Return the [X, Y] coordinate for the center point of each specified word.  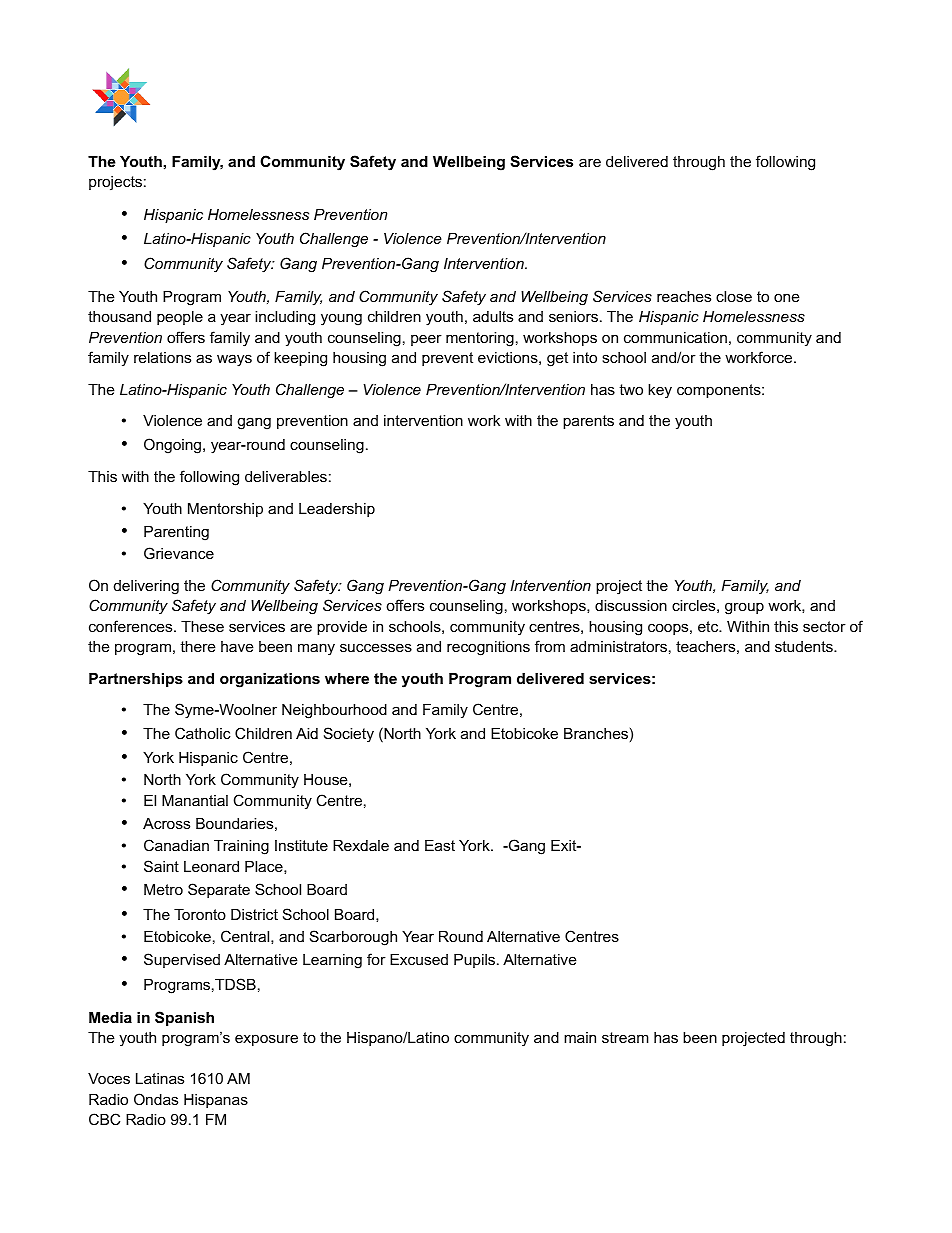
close [734, 296]
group [744, 608]
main [580, 1037]
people [180, 318]
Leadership [337, 510]
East [440, 845]
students [805, 646]
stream [625, 1037]
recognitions [488, 648]
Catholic [203, 733]
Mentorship [225, 510]
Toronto [200, 914]
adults [493, 316]
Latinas [160, 1078]
